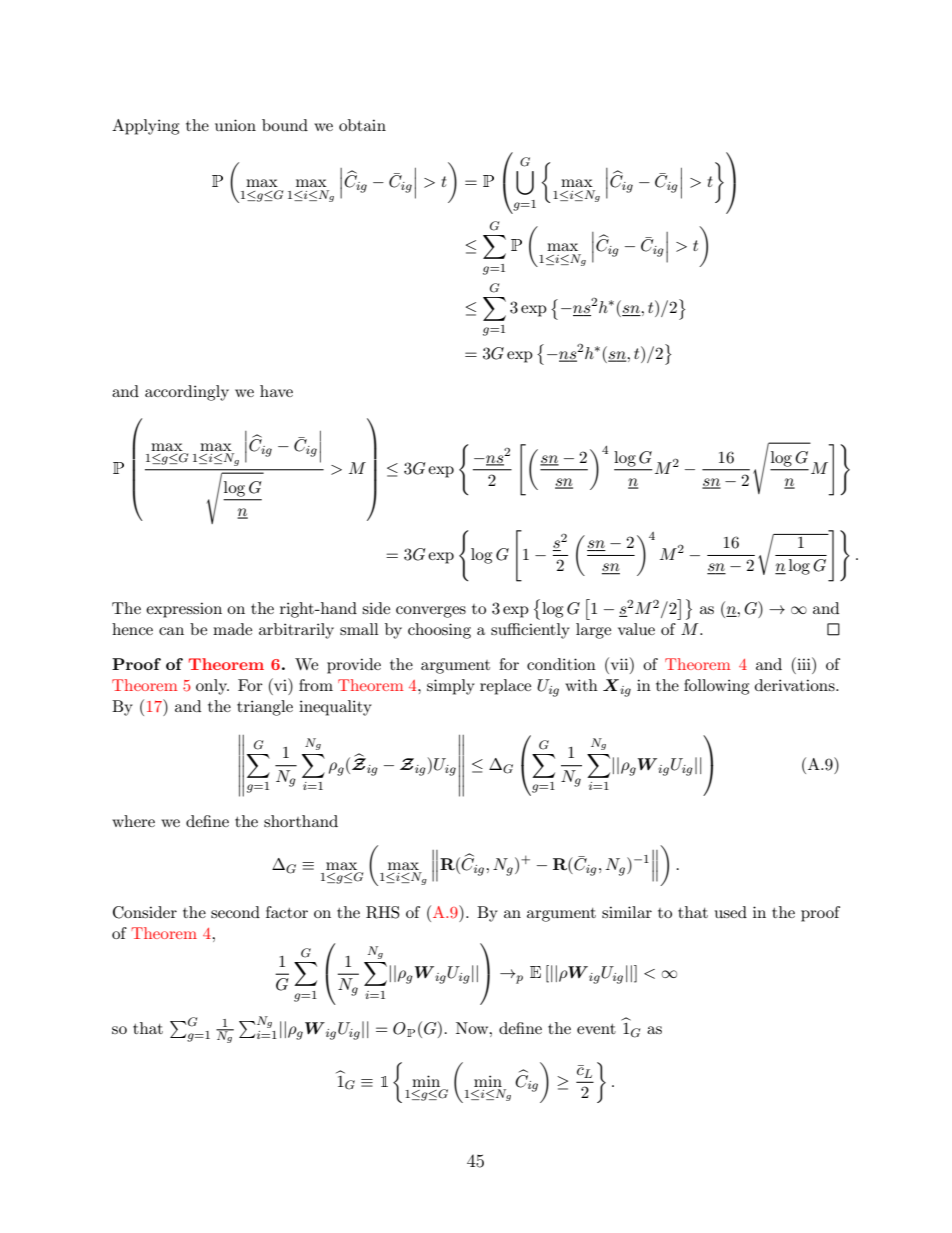  Describe the element at coordinates (235, 125) in the screenshot. I see `union` at that location.
